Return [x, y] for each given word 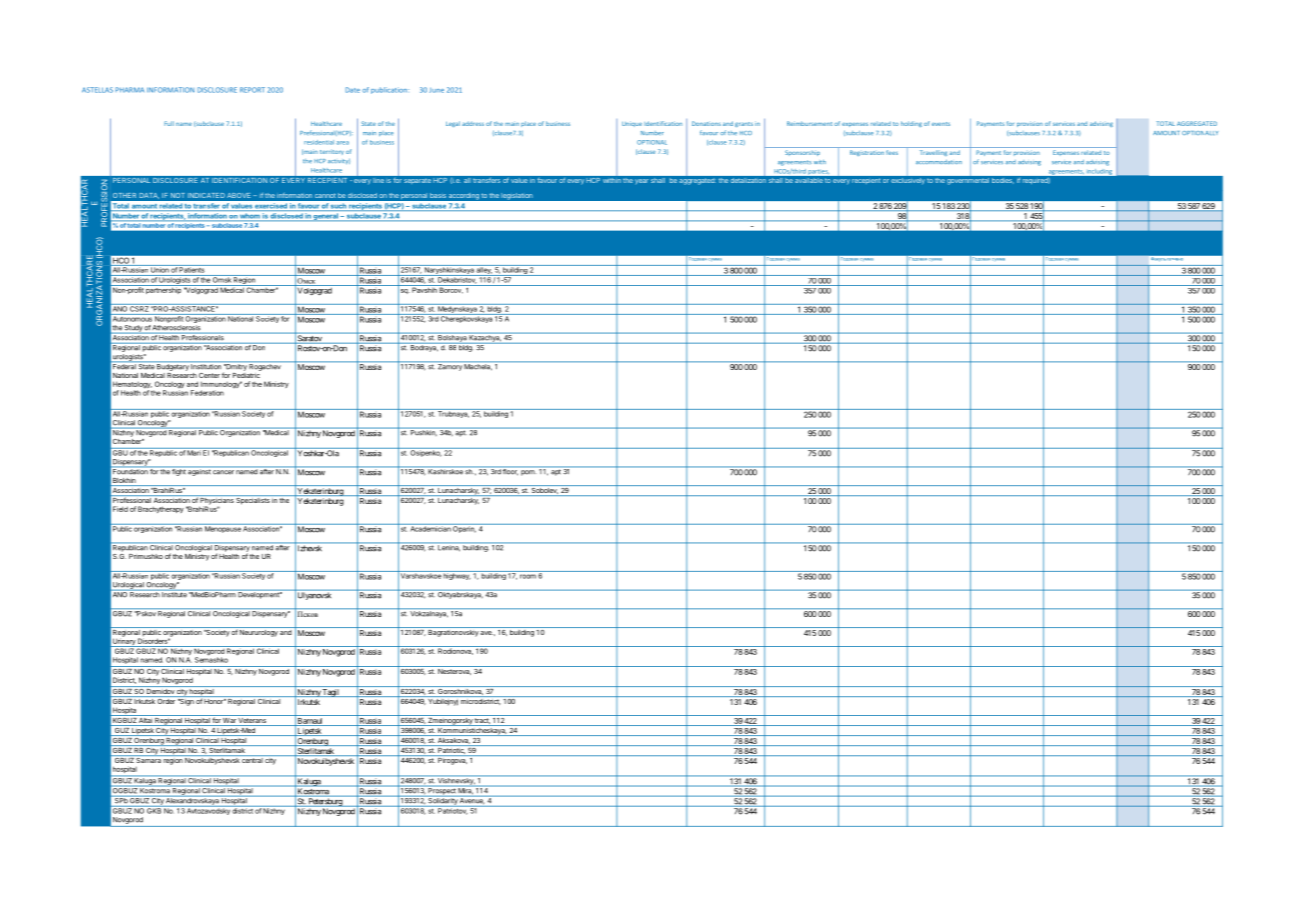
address [473, 123]
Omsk [222, 279]
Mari [194, 452]
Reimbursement [809, 123]
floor [510, 471]
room [528, 576]
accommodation [939, 162]
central [252, 760]
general [326, 217]
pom [528, 473]
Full [169, 123]
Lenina [448, 547]
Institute [174, 594]
